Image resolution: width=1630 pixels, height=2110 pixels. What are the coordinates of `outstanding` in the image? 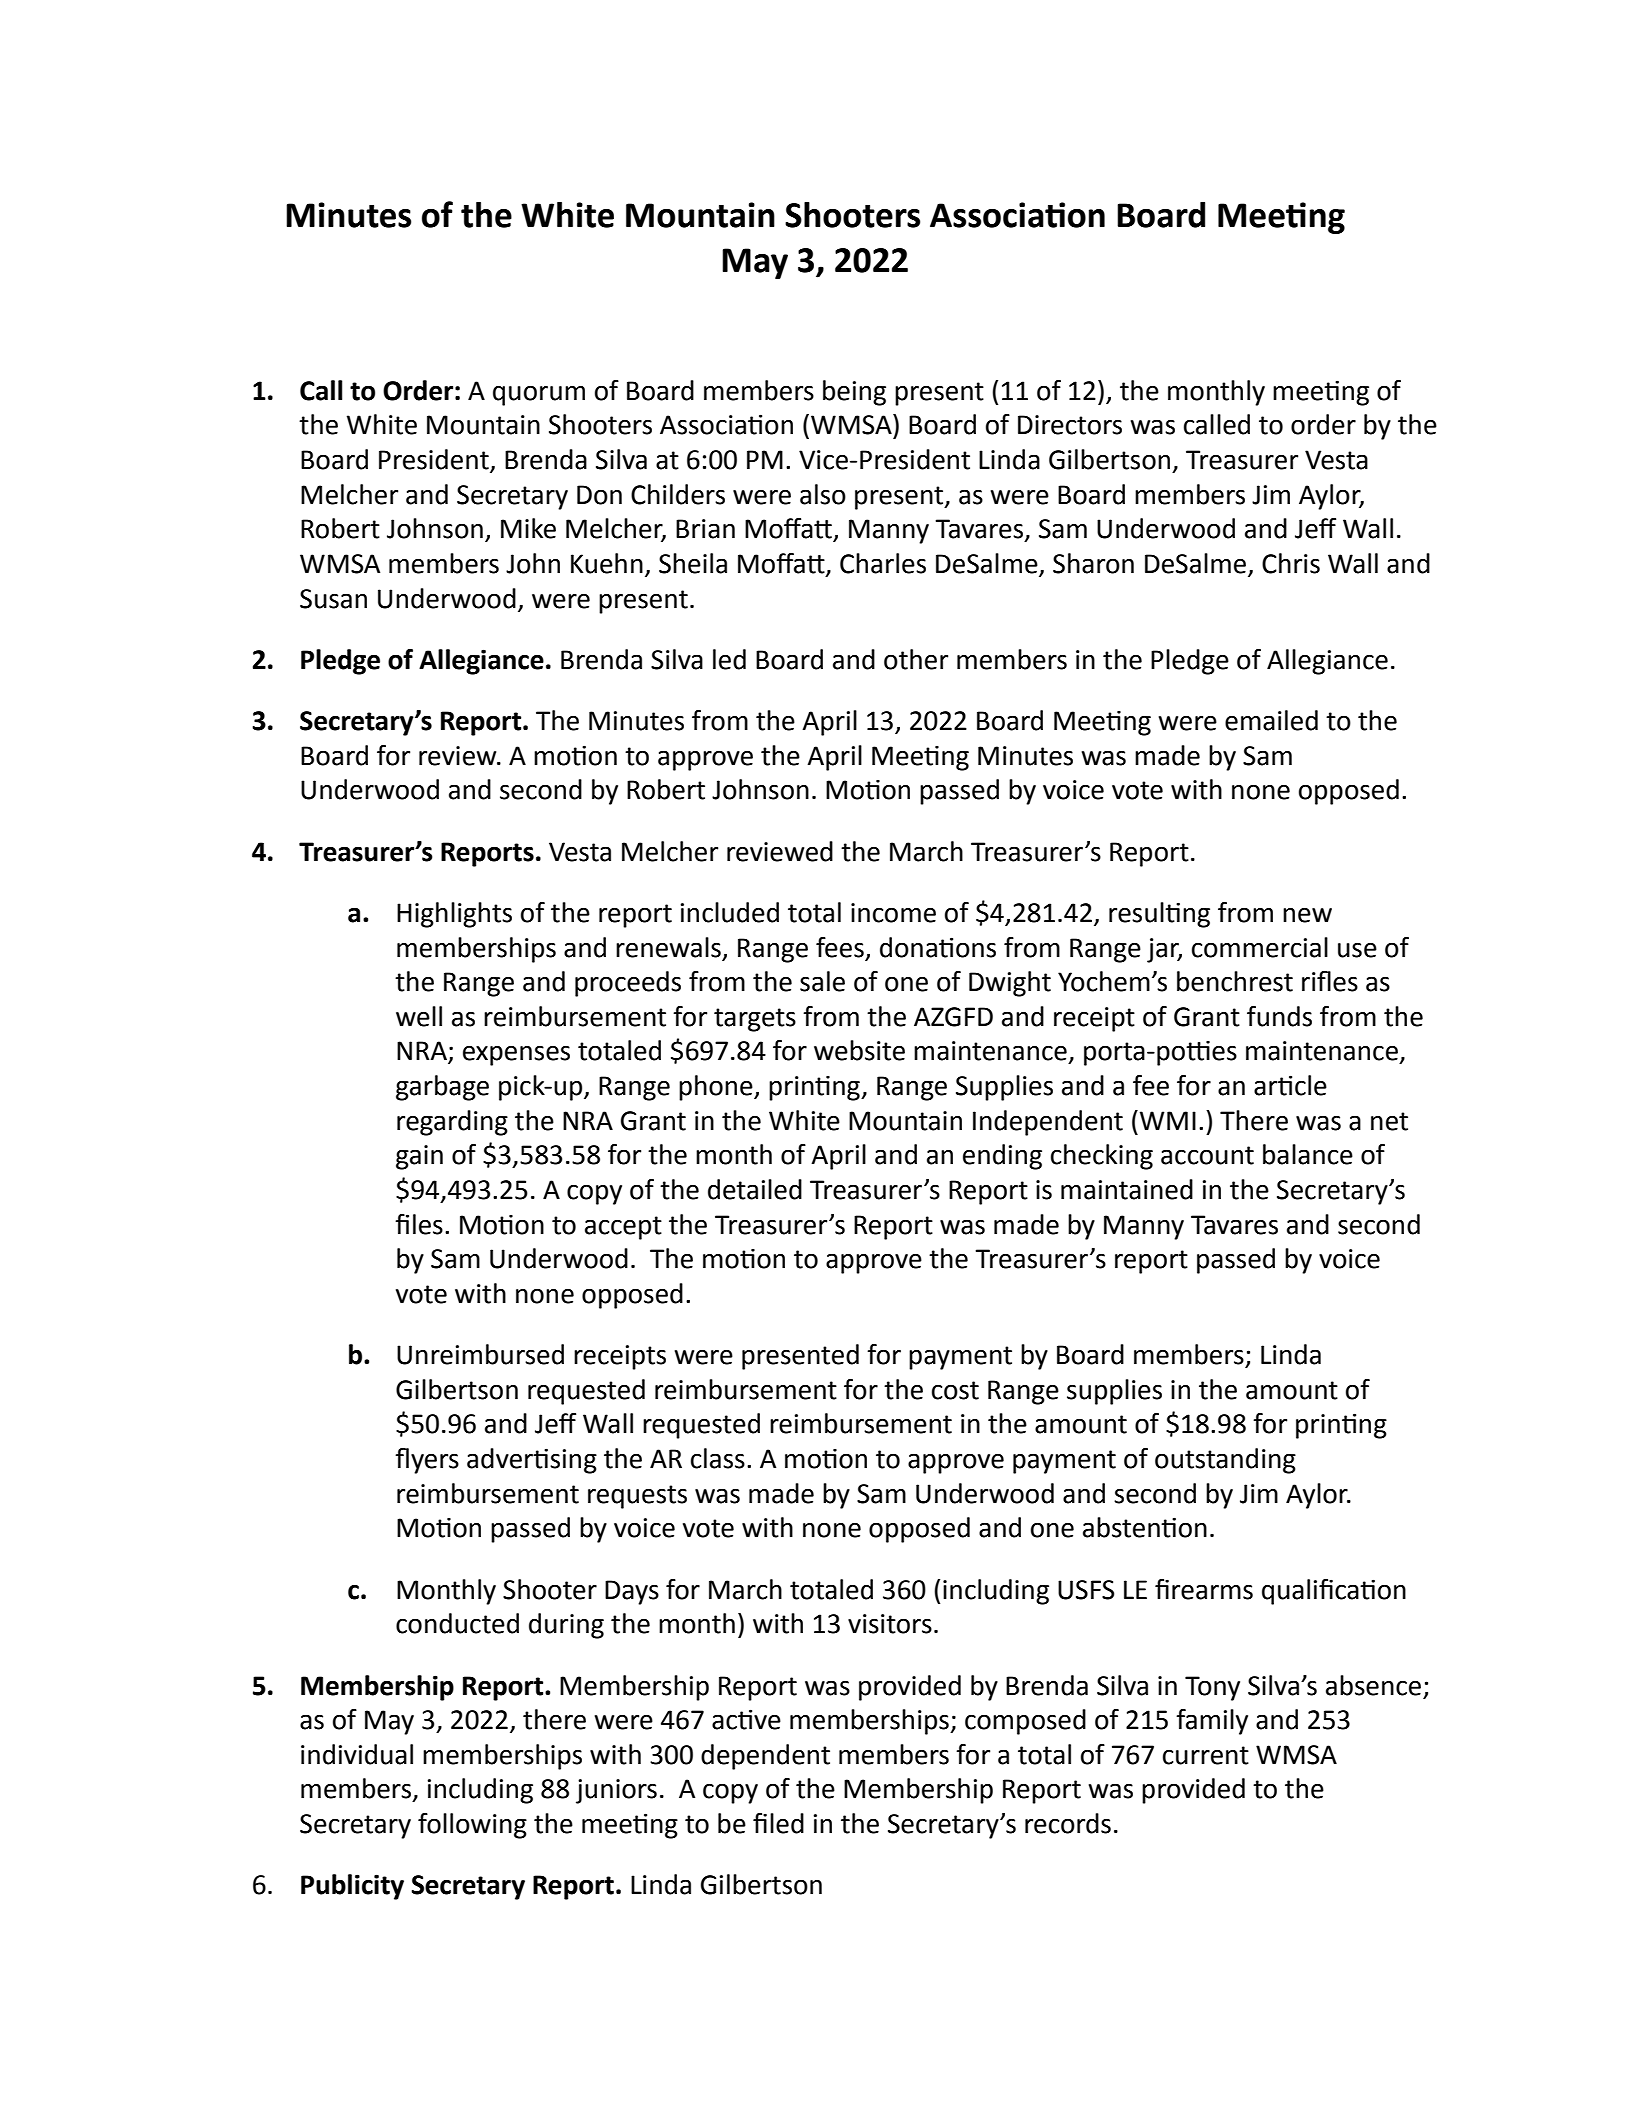 It's located at (1225, 1461).
